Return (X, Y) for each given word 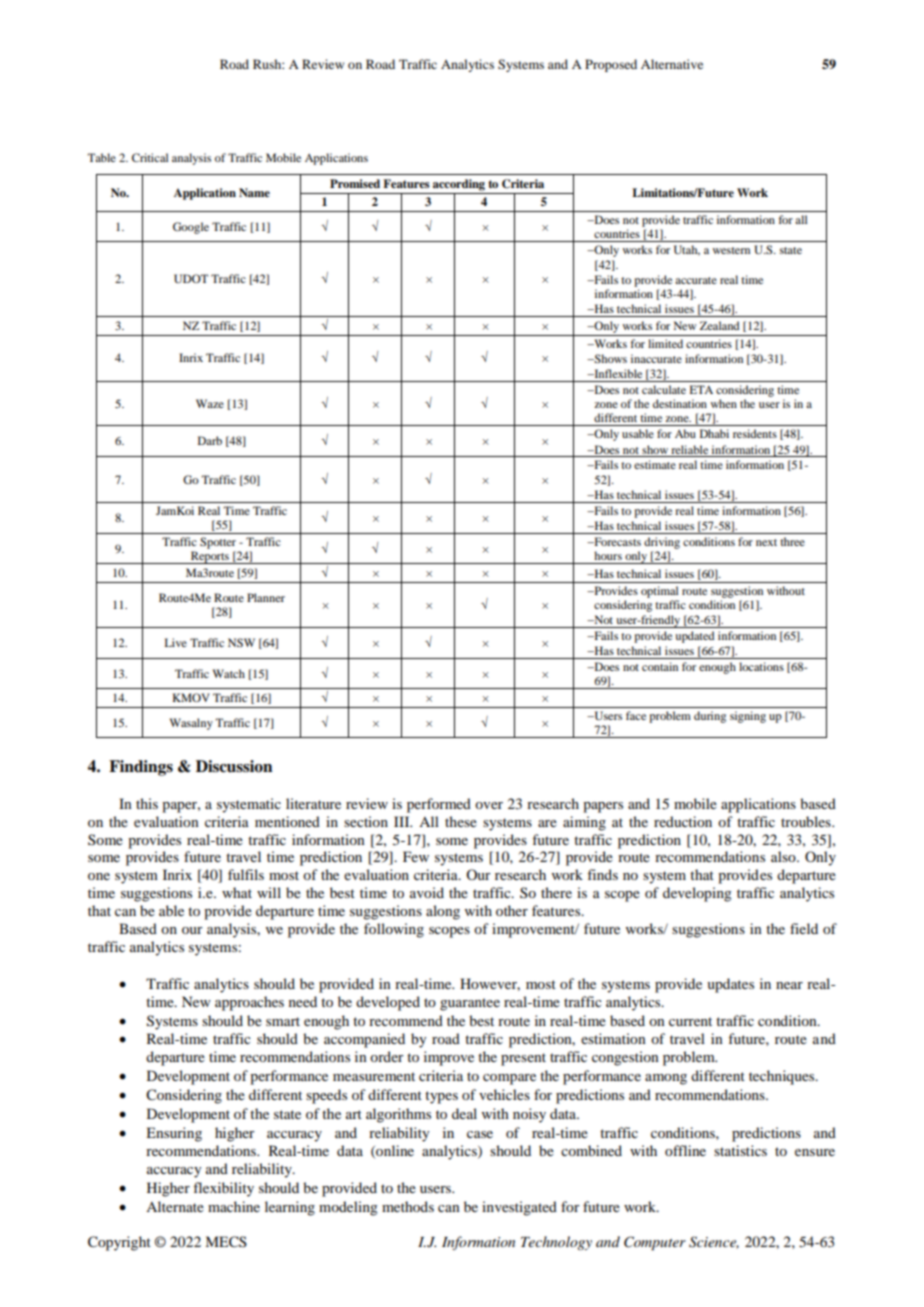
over (489, 805)
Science (714, 1242)
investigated (519, 1208)
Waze (210, 403)
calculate (664, 389)
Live (176, 642)
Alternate (175, 1206)
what (237, 892)
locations (761, 666)
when (723, 403)
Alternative (672, 64)
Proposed (611, 65)
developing (697, 894)
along (443, 912)
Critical (150, 157)
